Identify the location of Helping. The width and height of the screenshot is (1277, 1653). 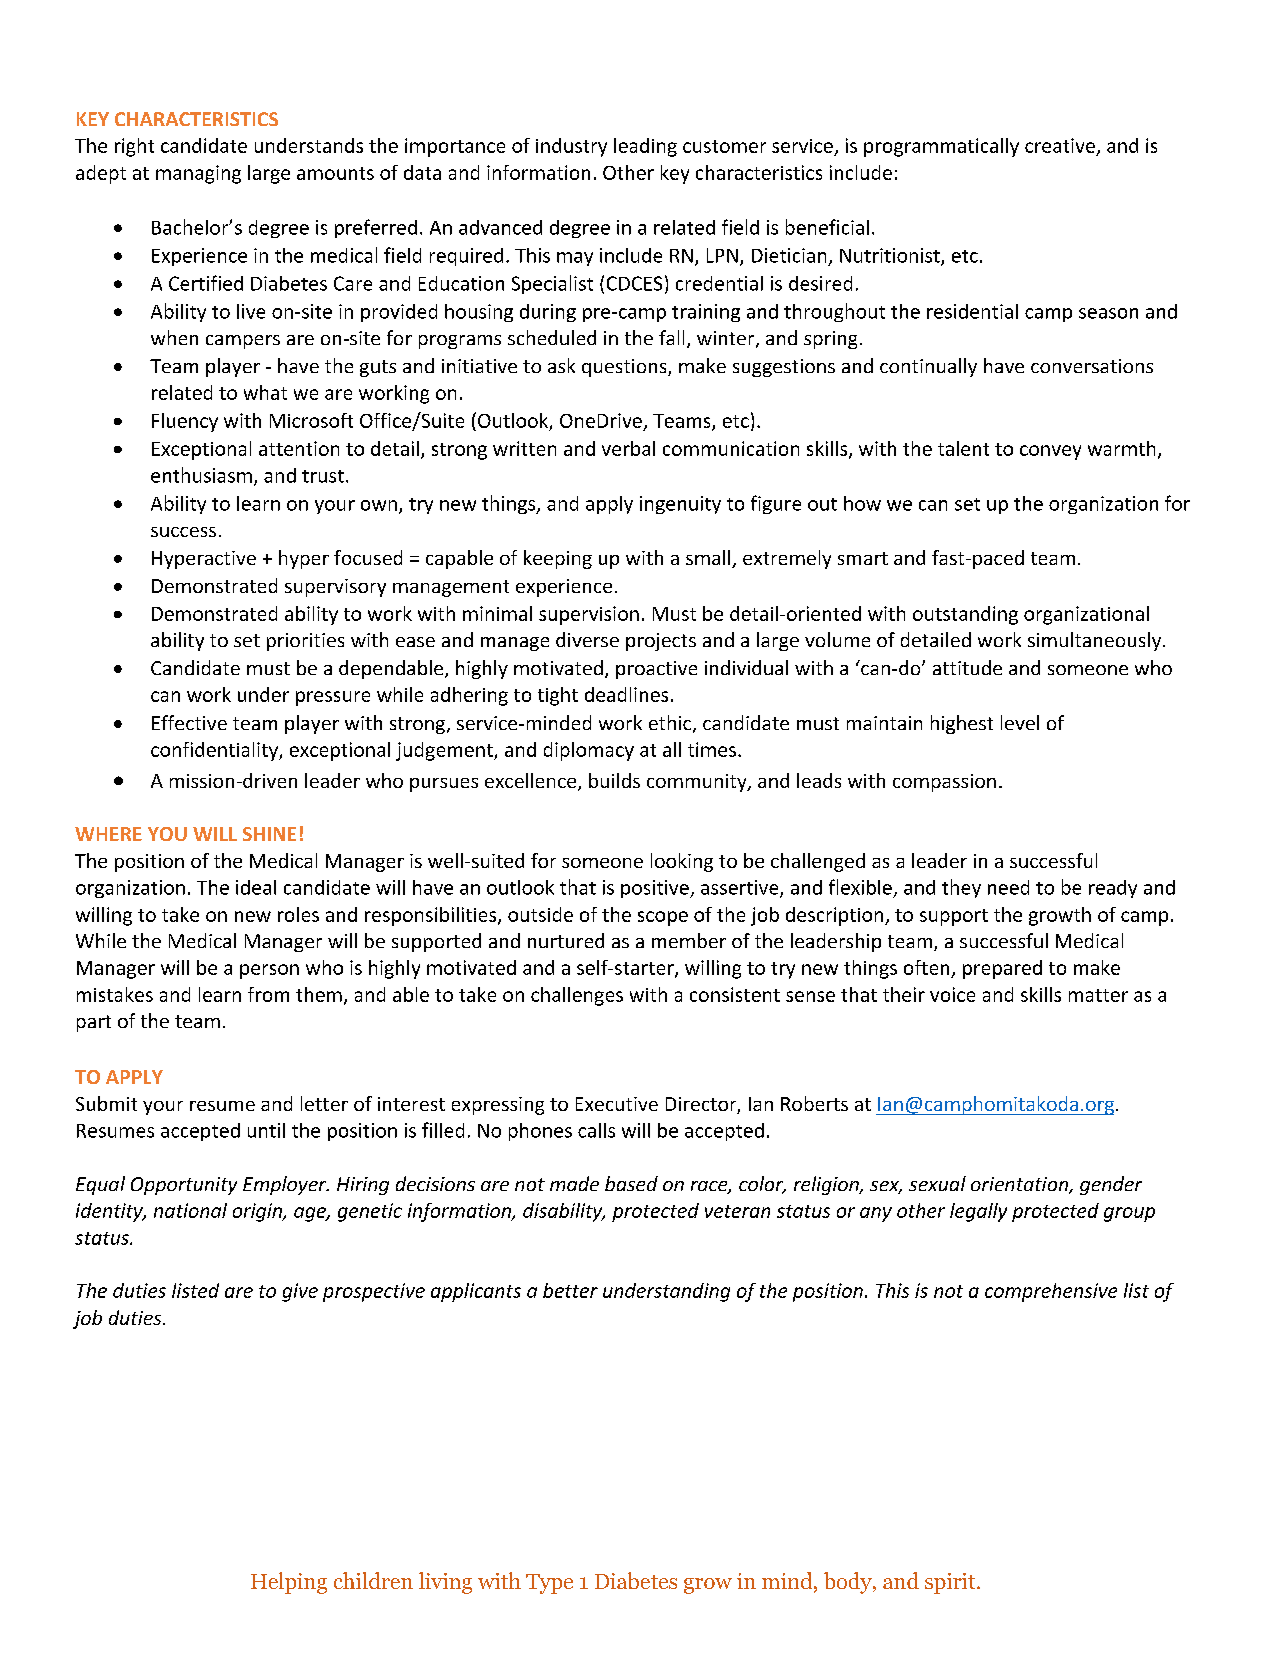
(289, 1583).
